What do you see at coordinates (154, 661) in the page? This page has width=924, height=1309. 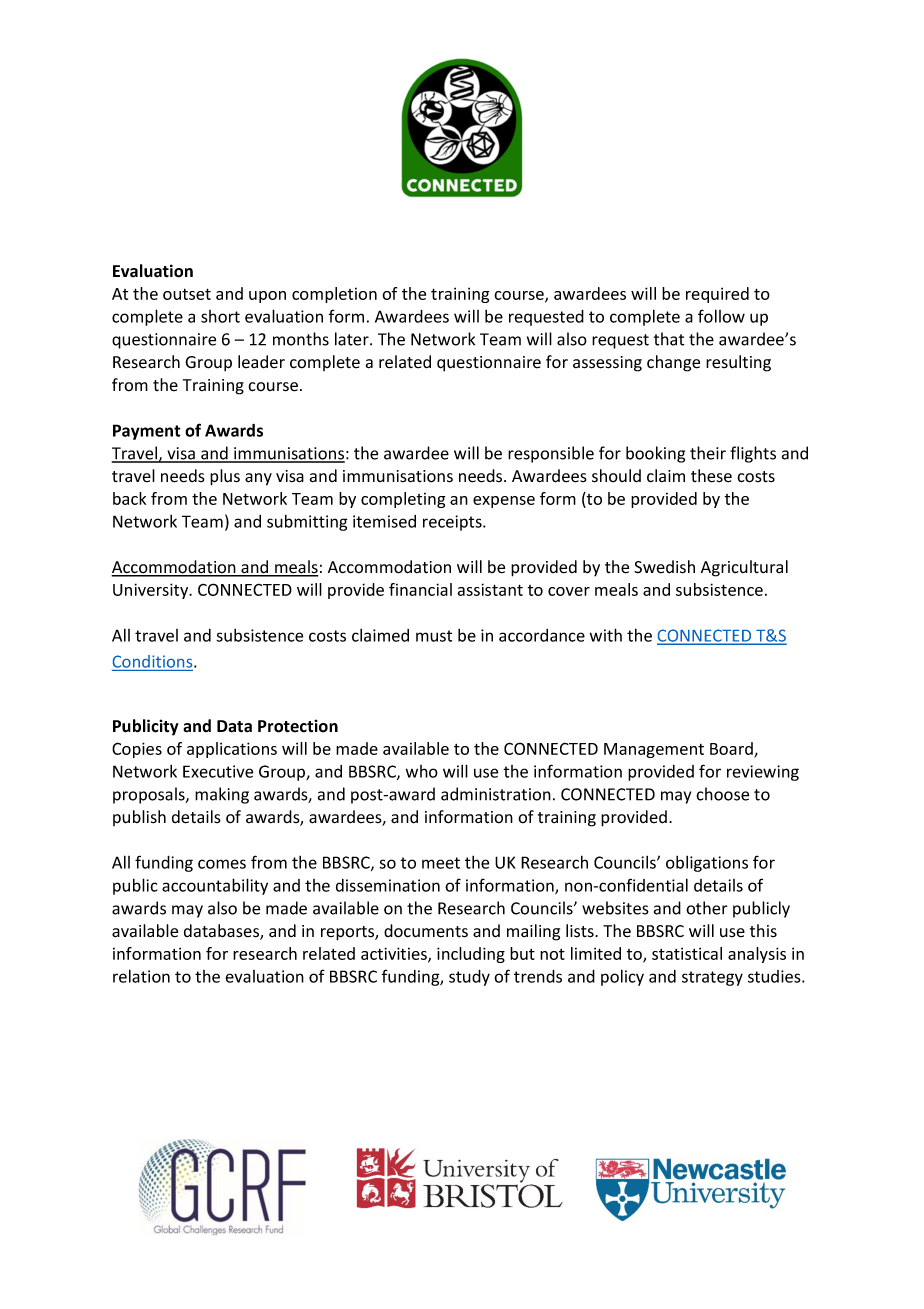 I see `Conditions` at bounding box center [154, 661].
